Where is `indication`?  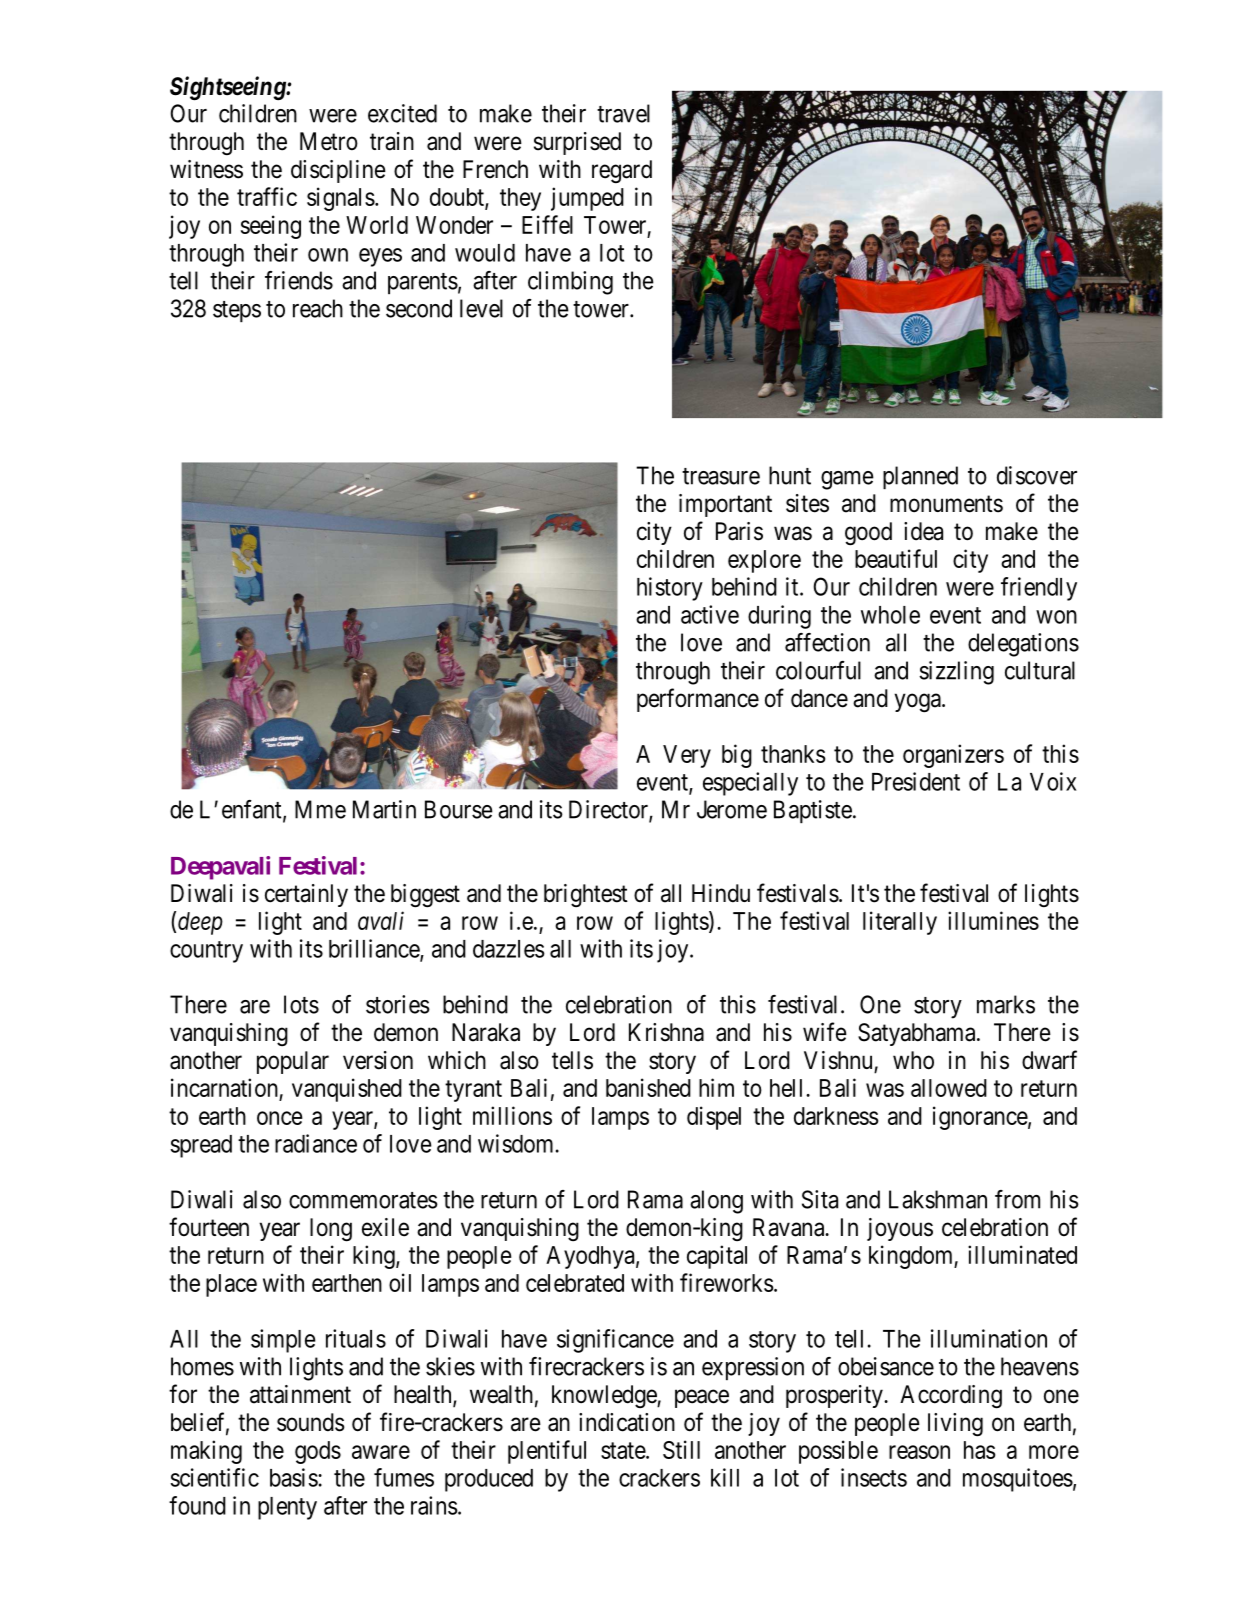
indication is located at coordinates (627, 1422).
